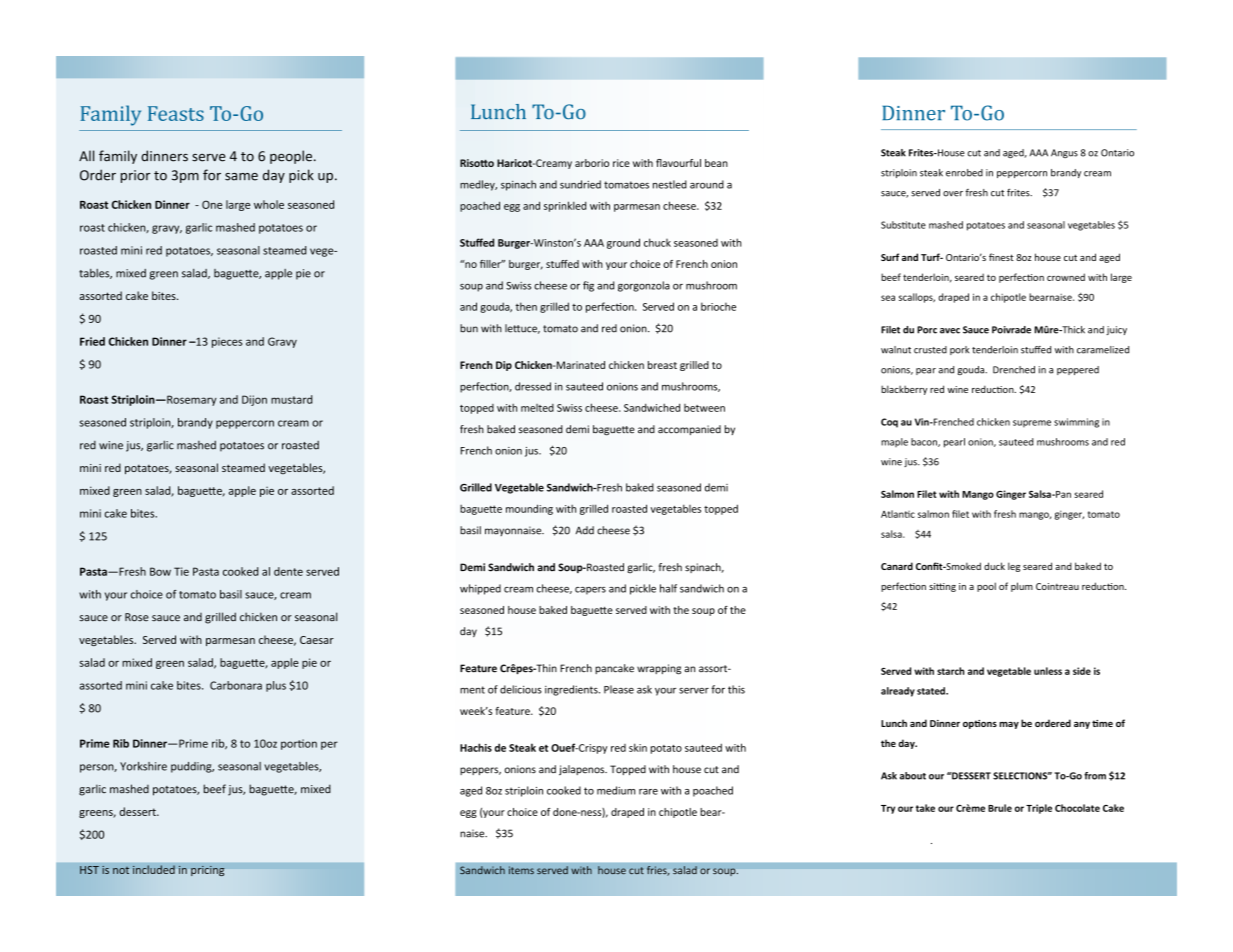  Describe the element at coordinates (950, 671) in the screenshot. I see `starch` at that location.
